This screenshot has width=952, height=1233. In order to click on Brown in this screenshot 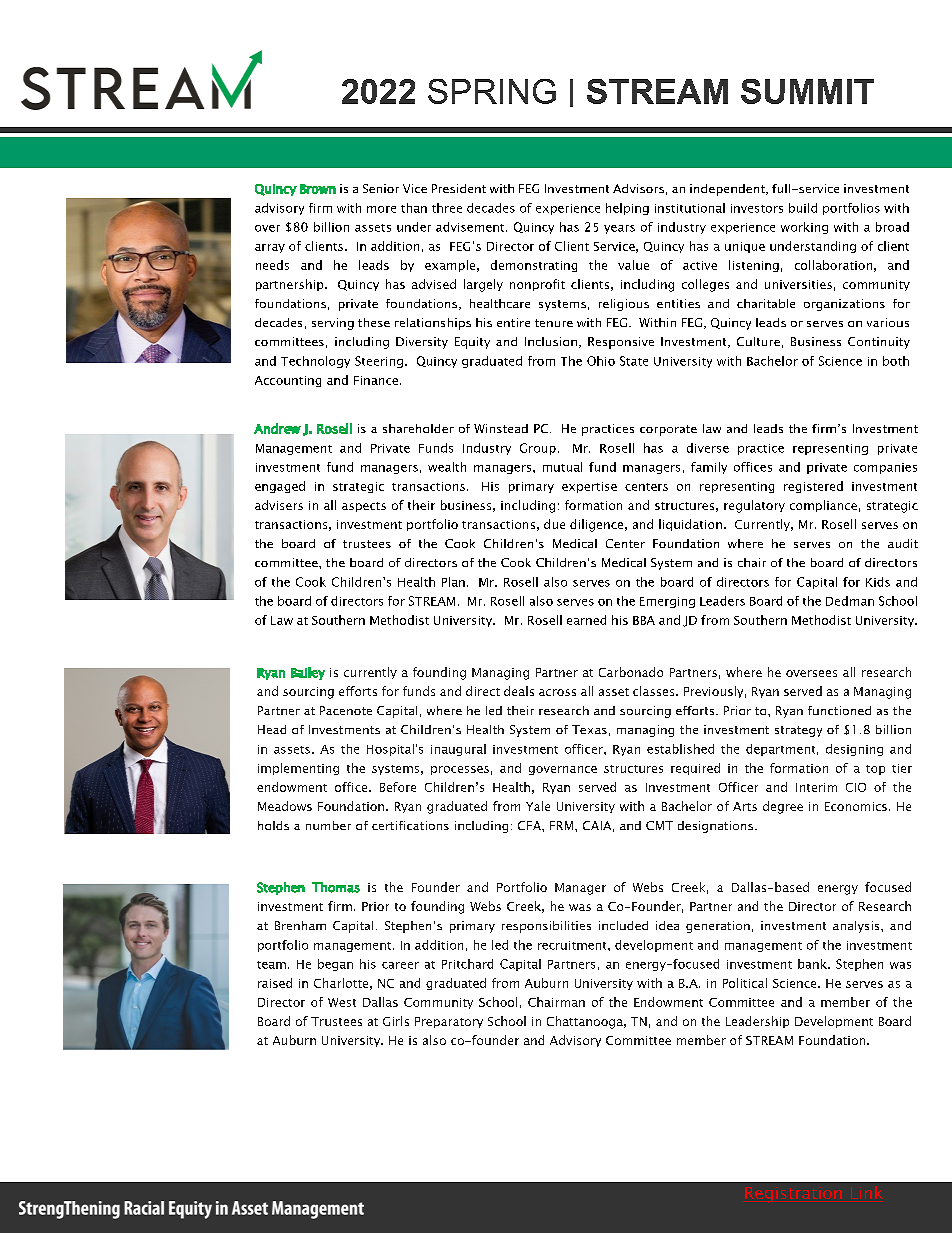, I will do `click(318, 189)`.
